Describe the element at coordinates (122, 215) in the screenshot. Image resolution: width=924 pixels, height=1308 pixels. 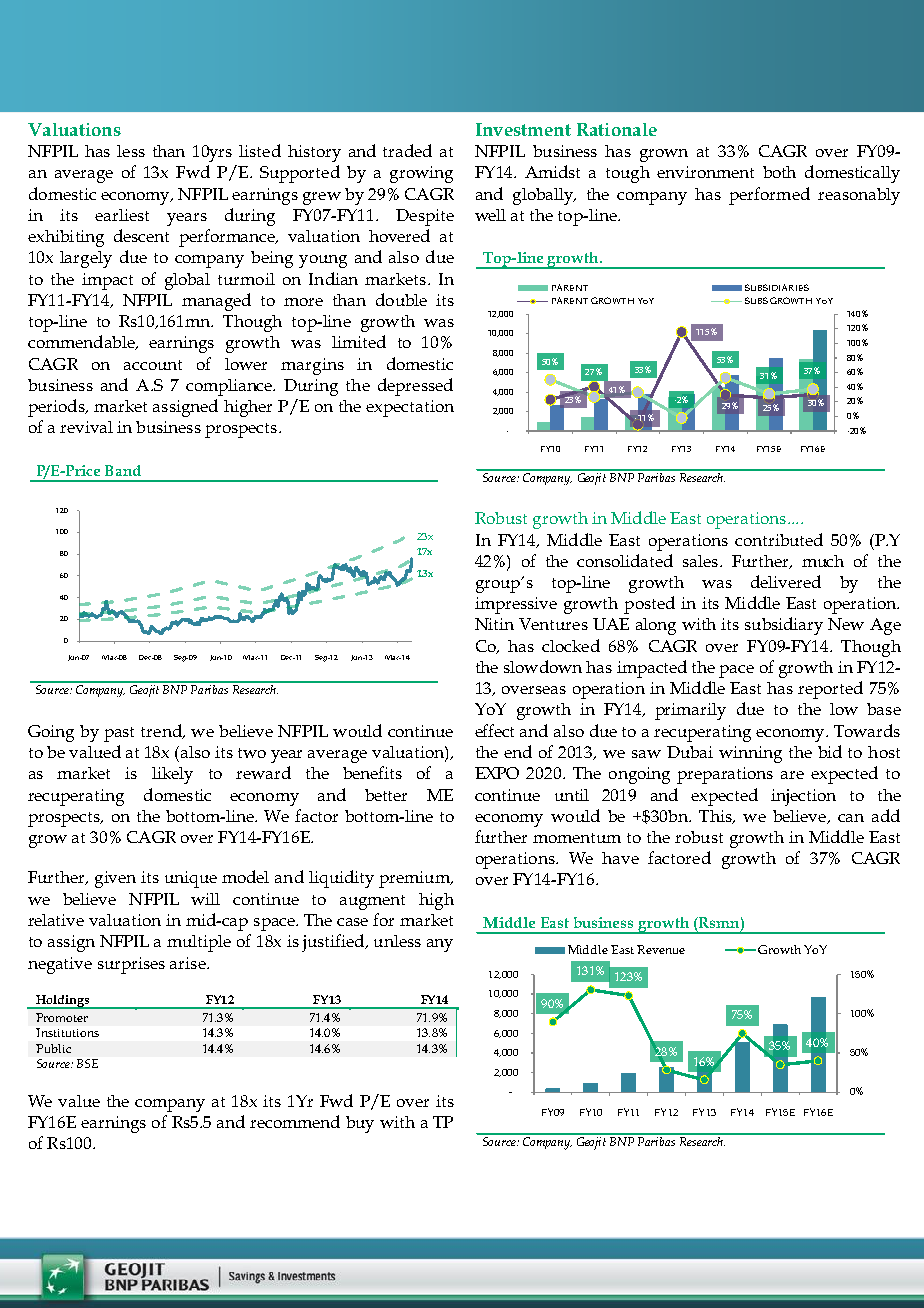
I see `earliest` at that location.
